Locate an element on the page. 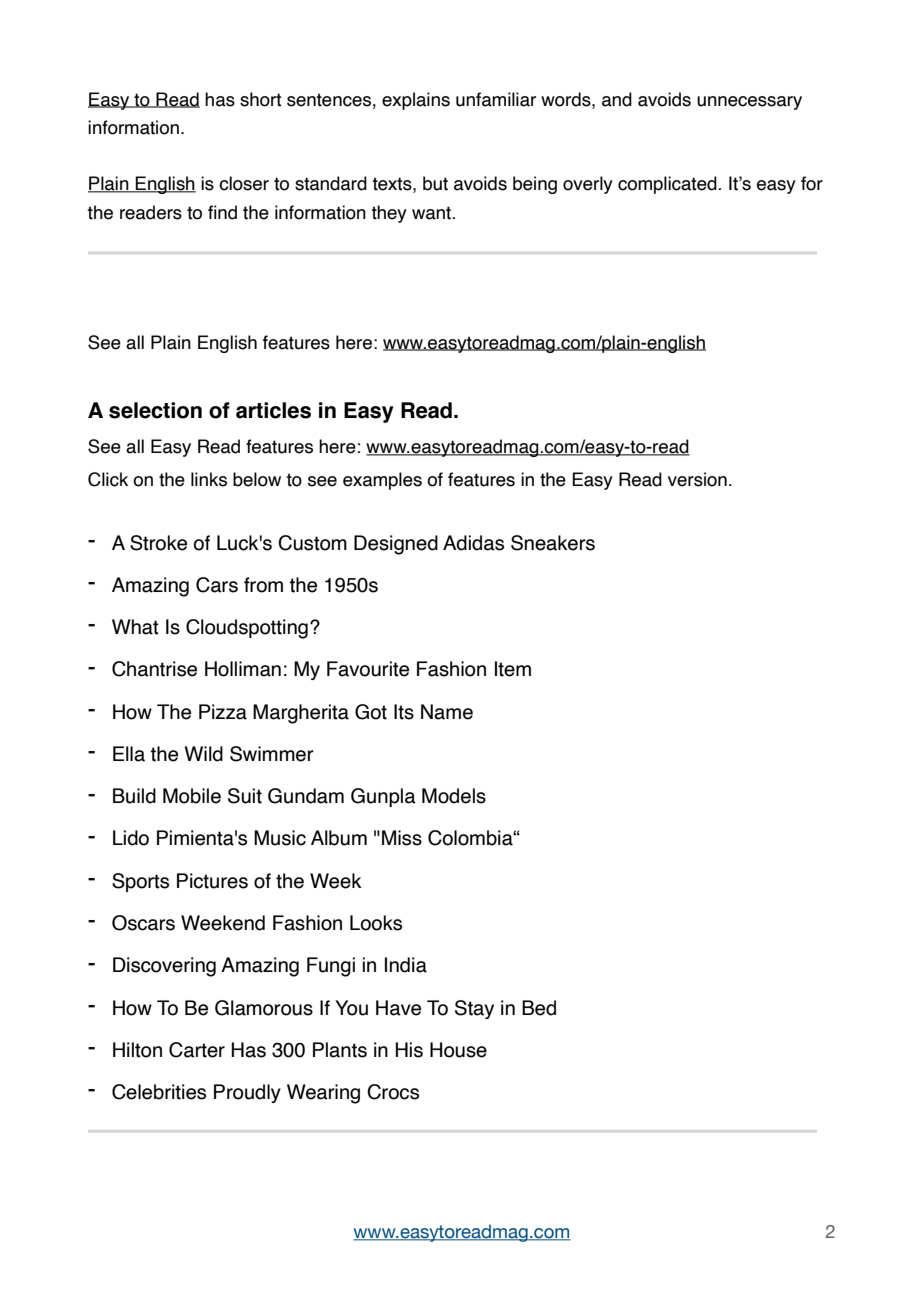 This page has height=1308, width=924. Models is located at coordinates (454, 796).
